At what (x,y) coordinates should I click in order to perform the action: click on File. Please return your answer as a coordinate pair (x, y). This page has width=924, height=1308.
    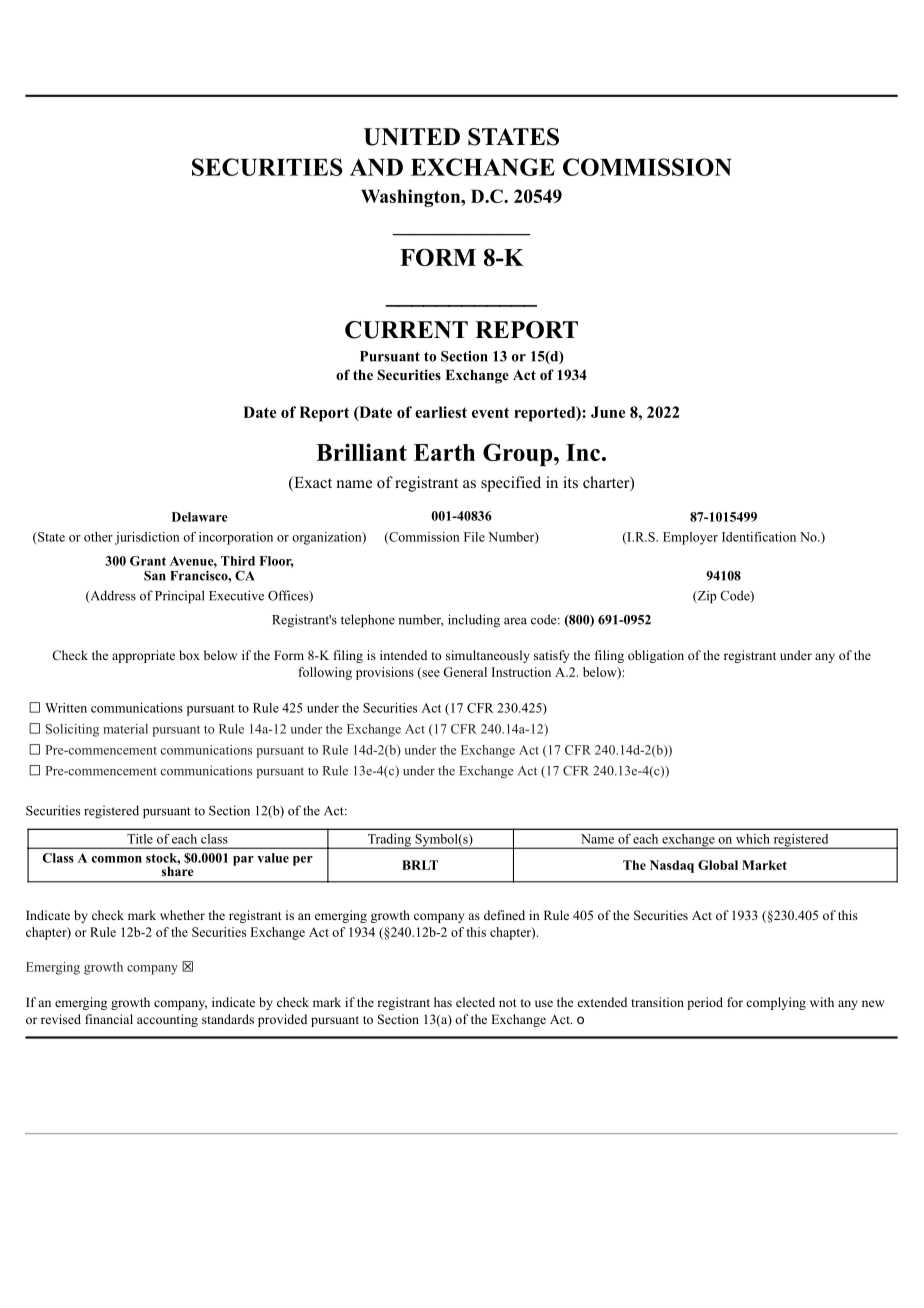
    Looking at the image, I should click on (474, 537).
